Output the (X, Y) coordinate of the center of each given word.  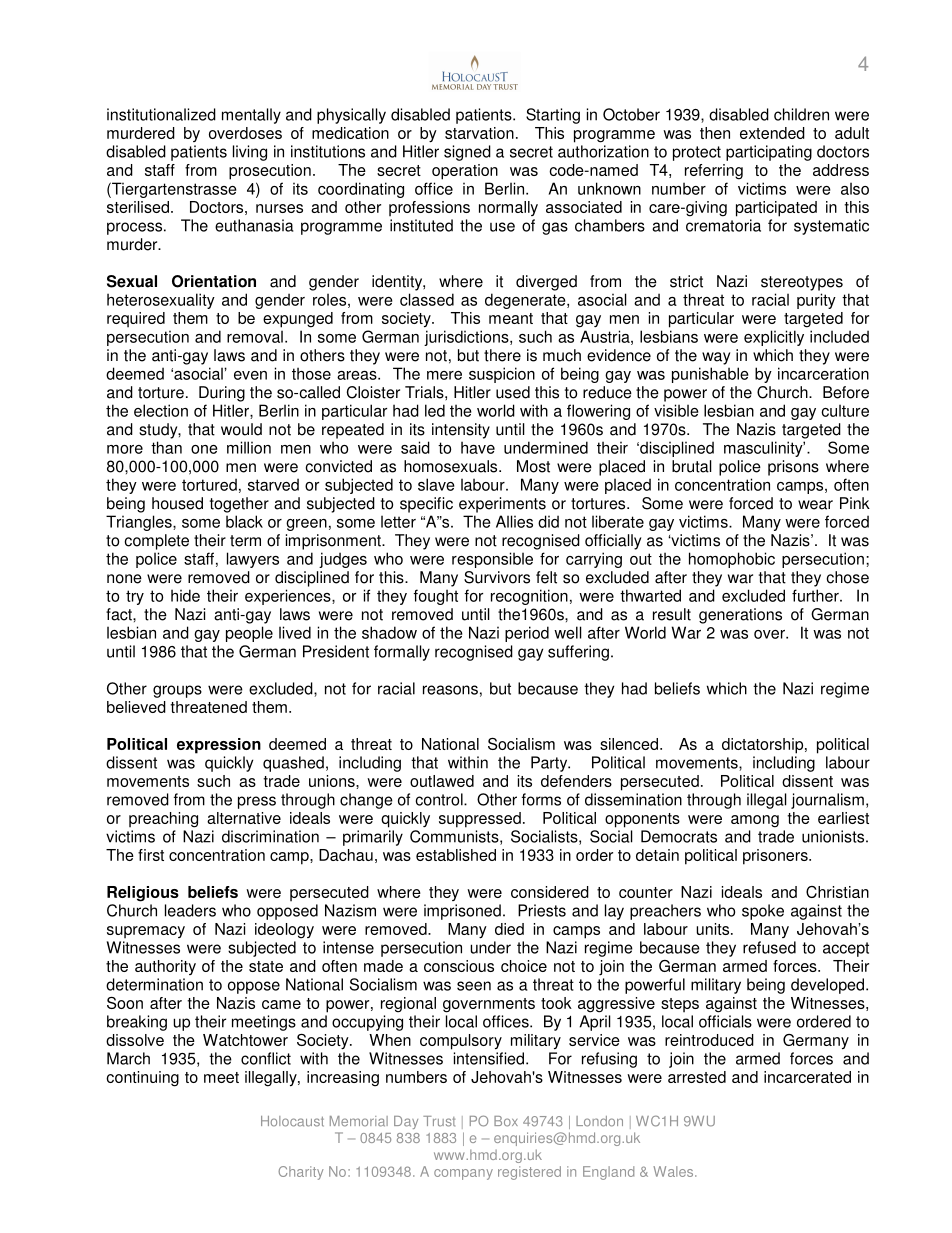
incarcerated (807, 1077)
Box (506, 1121)
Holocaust (292, 1121)
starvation (479, 133)
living (250, 153)
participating (769, 153)
